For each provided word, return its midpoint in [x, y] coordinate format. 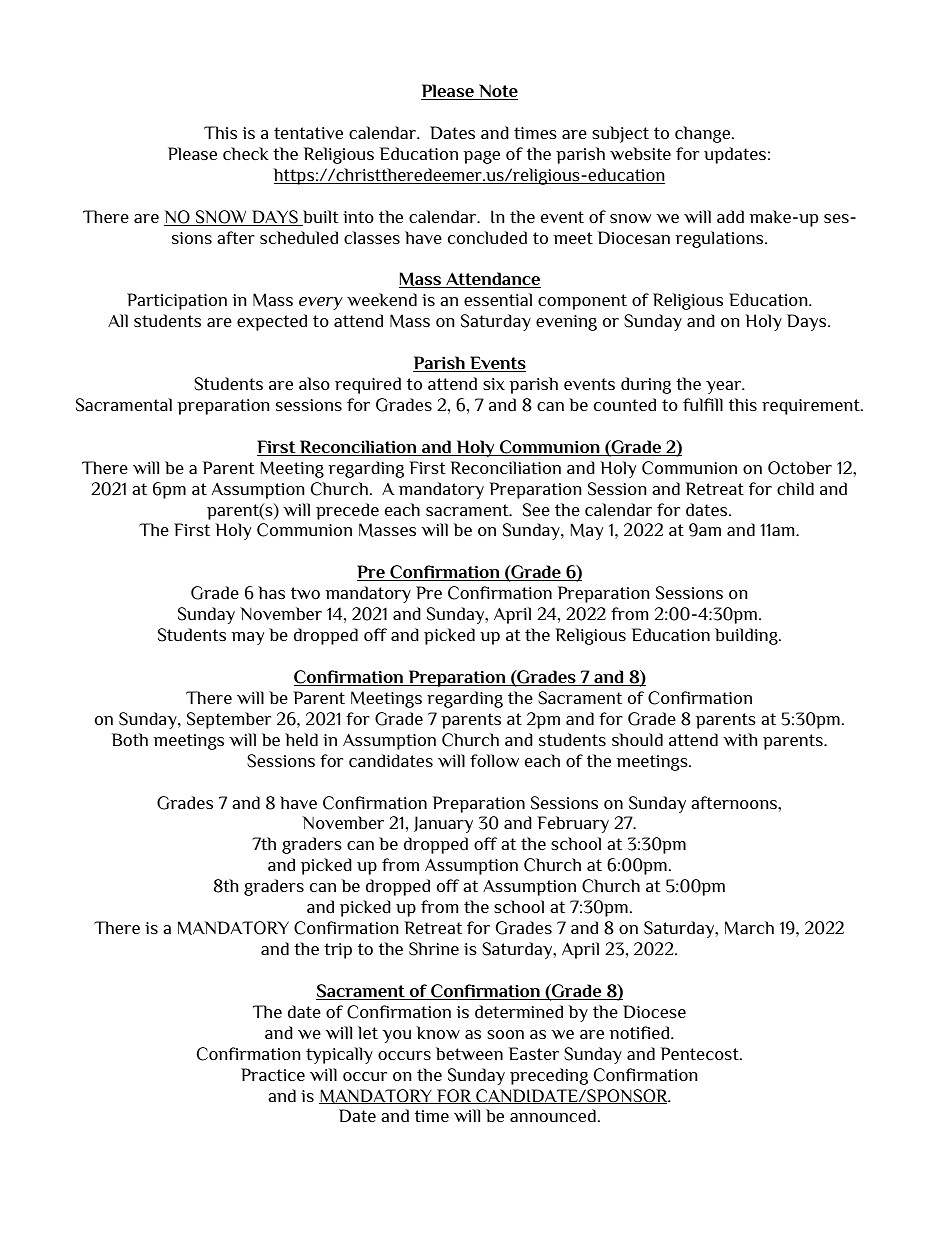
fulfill [703, 404]
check [245, 153]
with [740, 739]
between [469, 1053]
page [481, 157]
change [704, 134]
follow [494, 760]
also [314, 383]
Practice [273, 1074]
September [229, 720]
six [494, 384]
